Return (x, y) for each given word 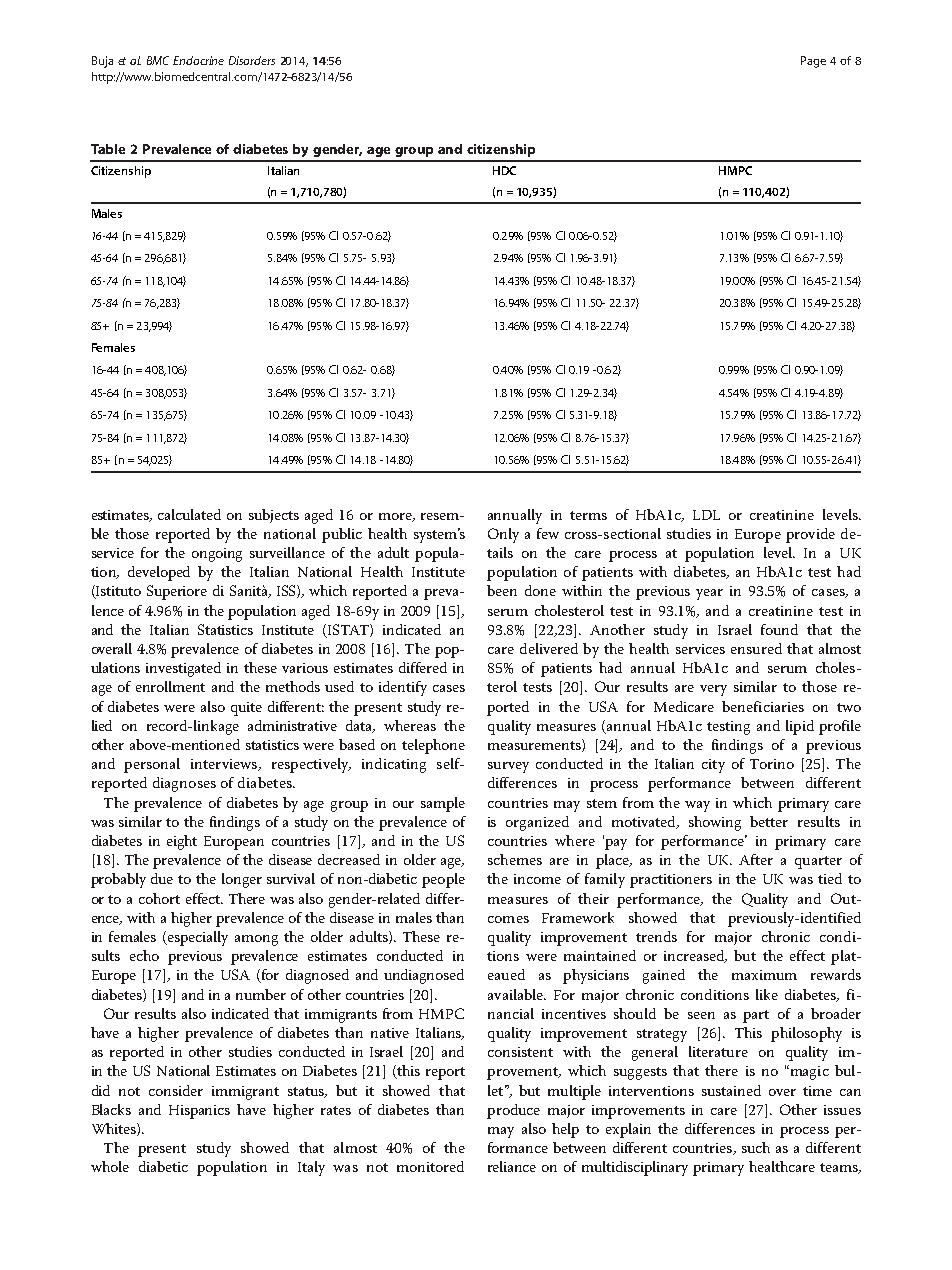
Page (813, 62)
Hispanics (199, 1112)
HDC (504, 170)
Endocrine (198, 60)
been (502, 590)
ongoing (217, 555)
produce (513, 1111)
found (779, 629)
